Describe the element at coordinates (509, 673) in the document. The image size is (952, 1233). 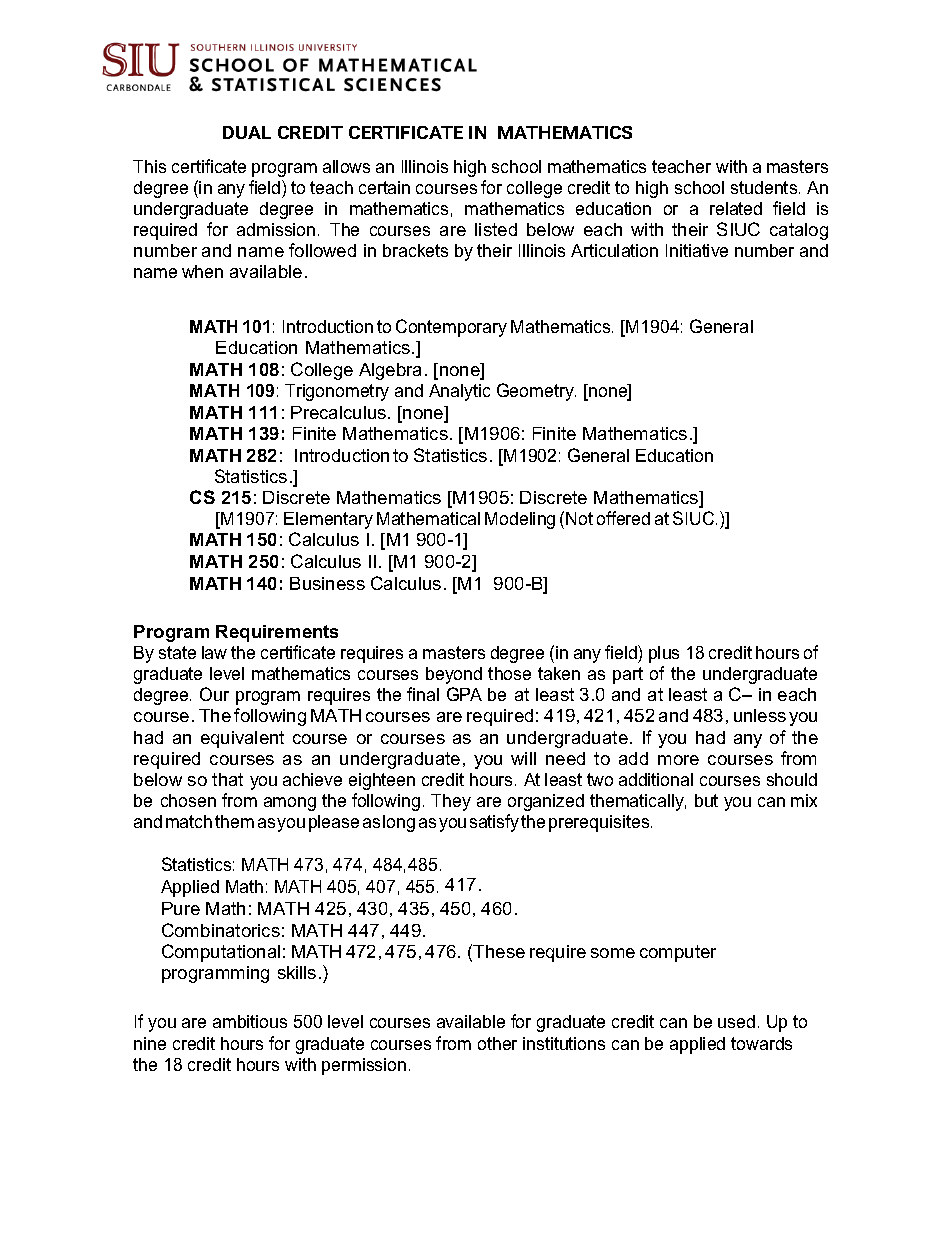
I see `those` at that location.
